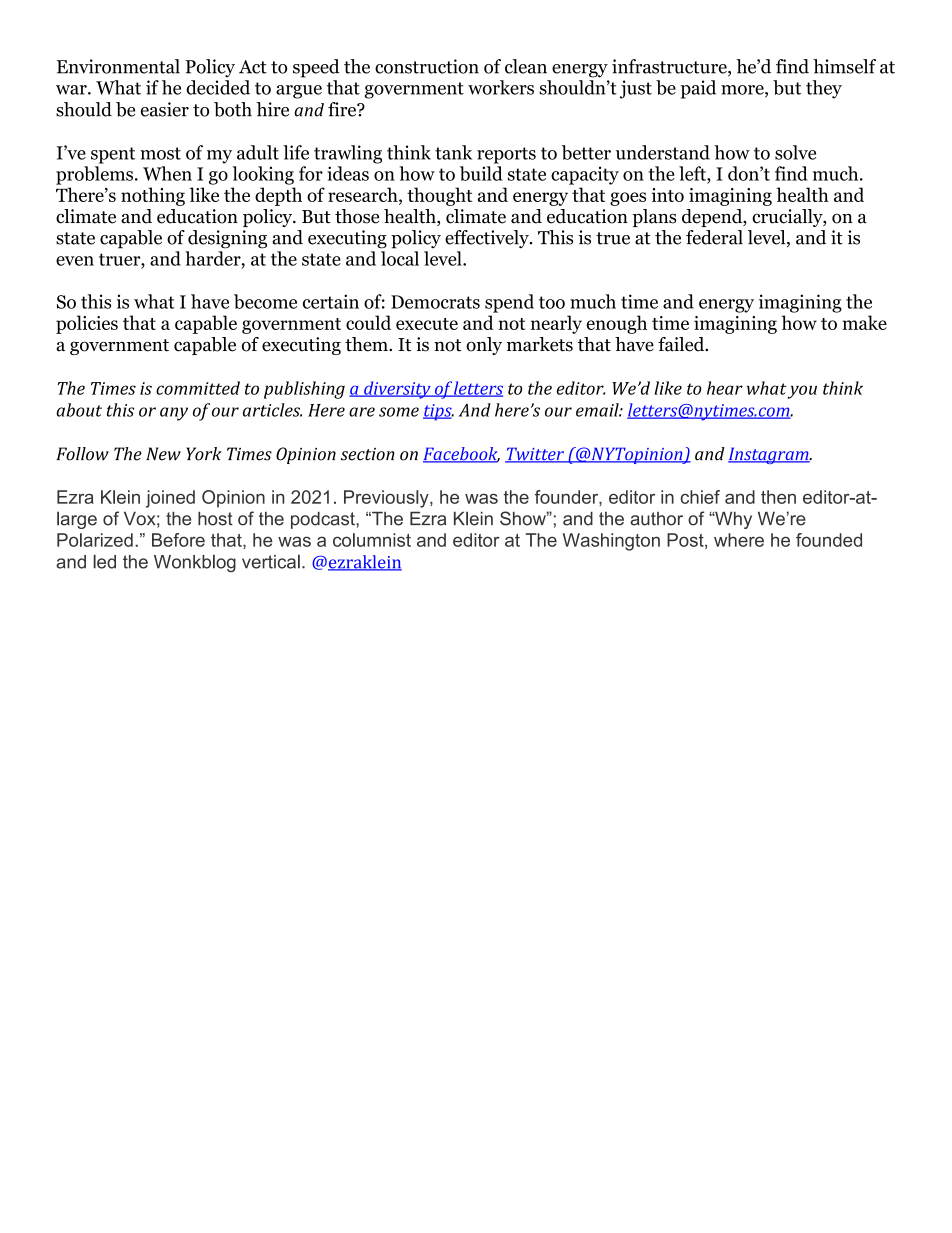 This page has height=1233, width=952. What do you see at coordinates (824, 89) in the page?
I see `they` at bounding box center [824, 89].
